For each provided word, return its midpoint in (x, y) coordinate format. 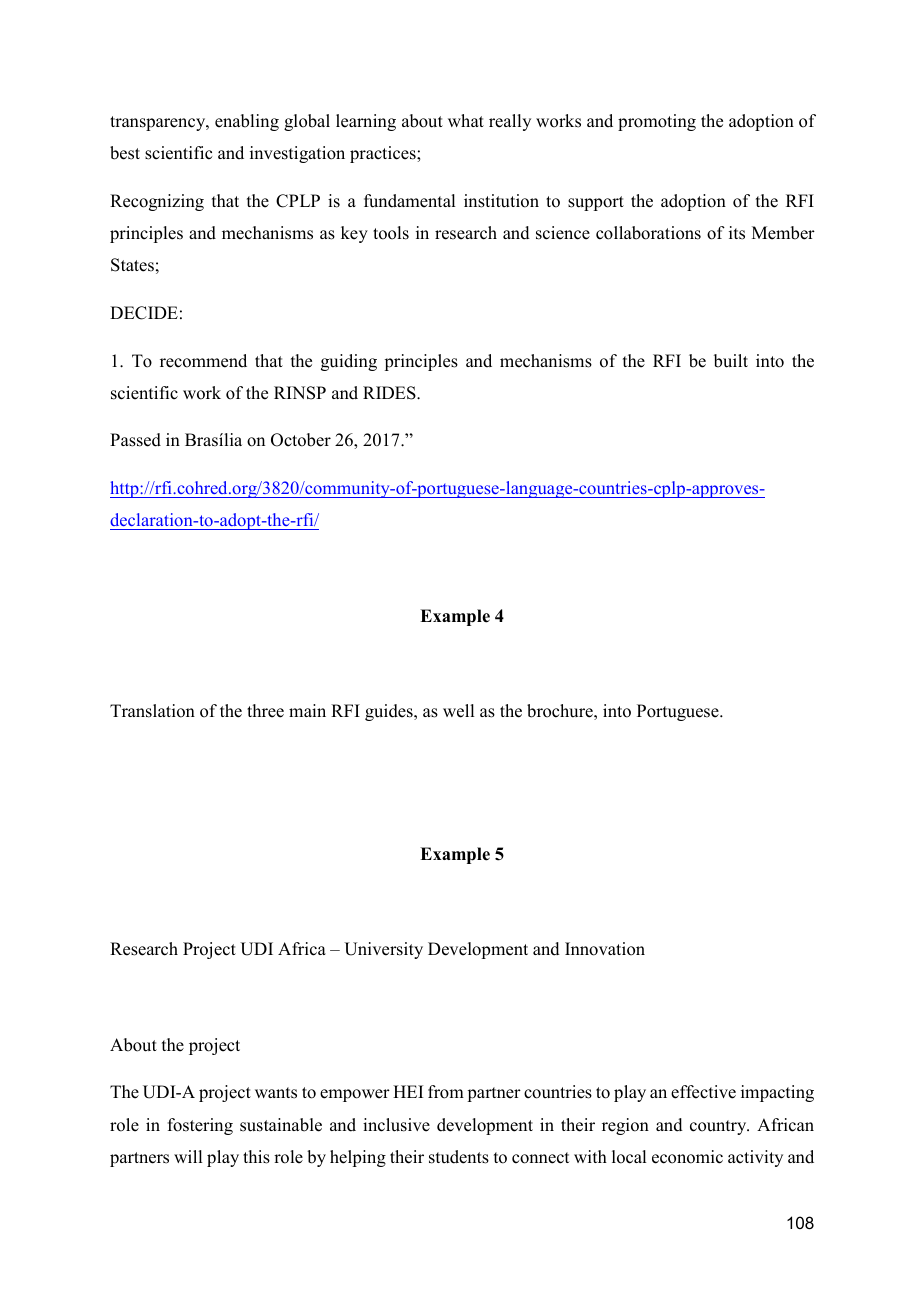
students (459, 1157)
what (466, 120)
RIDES (390, 393)
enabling (247, 122)
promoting (657, 122)
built (731, 361)
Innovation (605, 949)
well (458, 711)
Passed (135, 440)
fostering (200, 1126)
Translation (152, 711)
